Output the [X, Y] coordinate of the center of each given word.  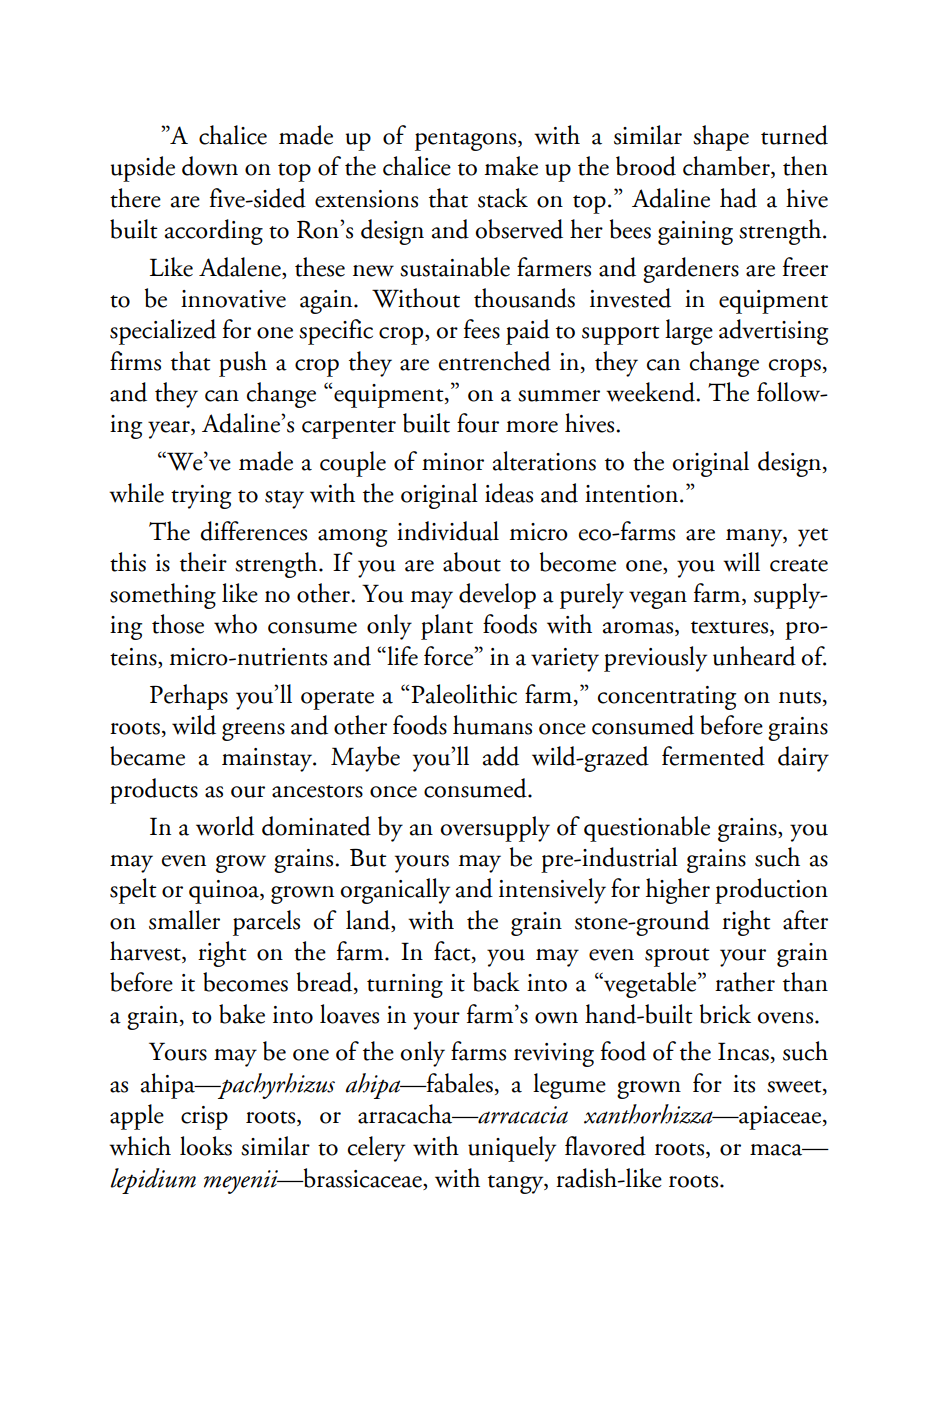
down [210, 166]
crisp [204, 1118]
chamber [727, 167]
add [501, 756]
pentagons [467, 141]
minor [453, 462]
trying [201, 497]
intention [631, 494]
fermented [713, 756]
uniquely [512, 1149]
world [225, 826]
